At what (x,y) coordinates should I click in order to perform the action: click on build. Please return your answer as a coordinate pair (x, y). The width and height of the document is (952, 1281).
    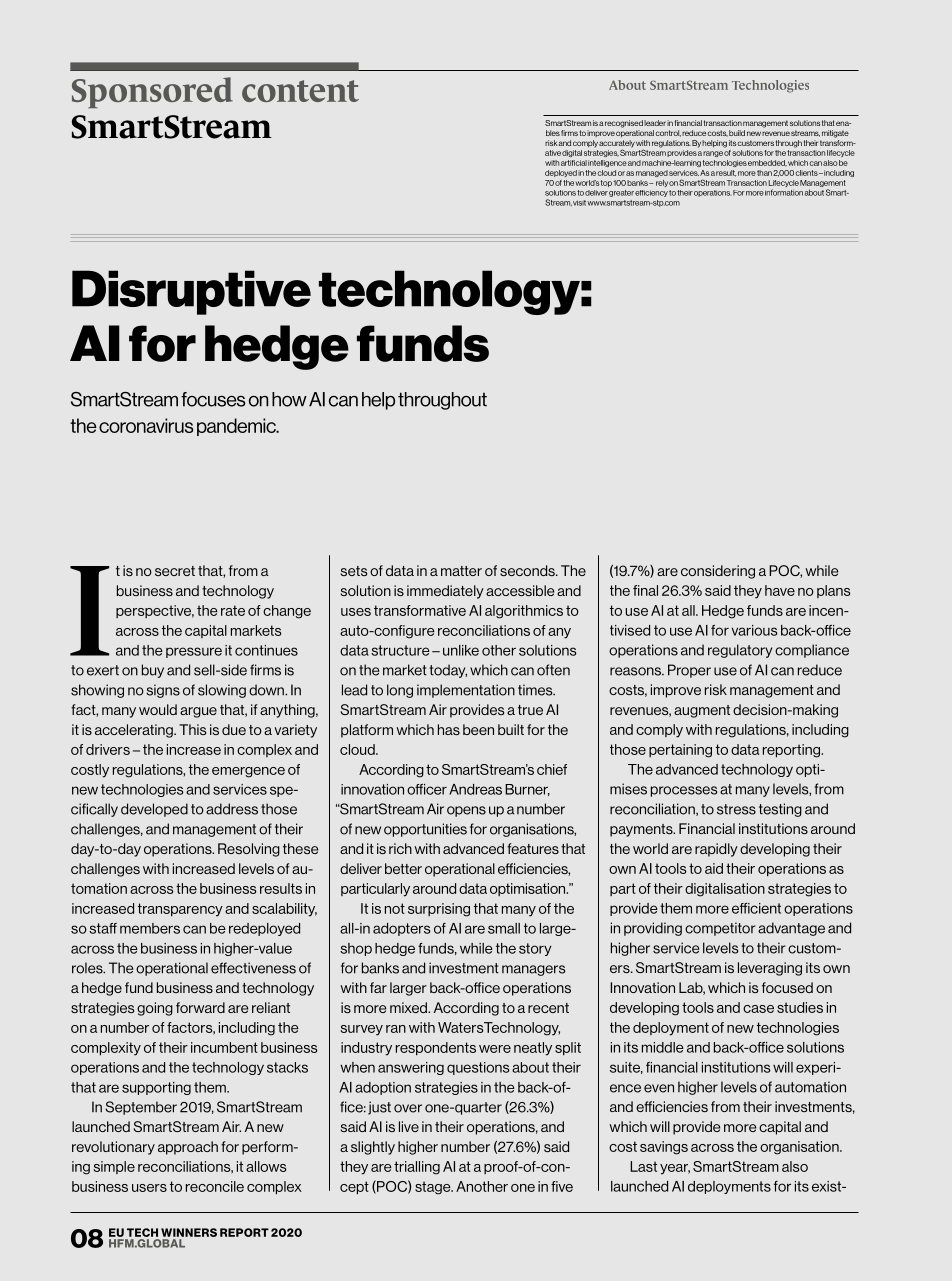
    Looking at the image, I should click on (737, 133).
